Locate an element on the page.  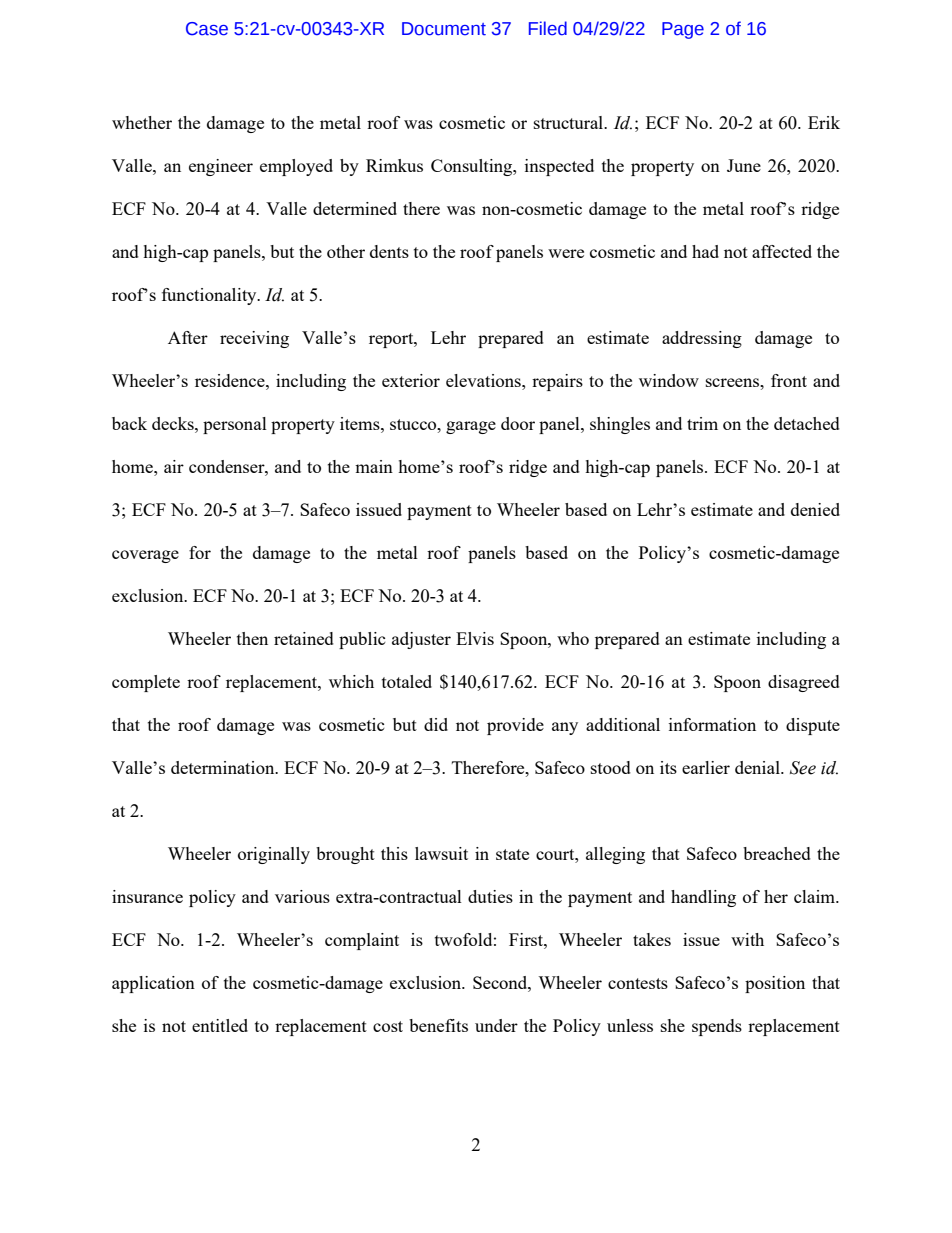
entitled is located at coordinates (220, 1025).
